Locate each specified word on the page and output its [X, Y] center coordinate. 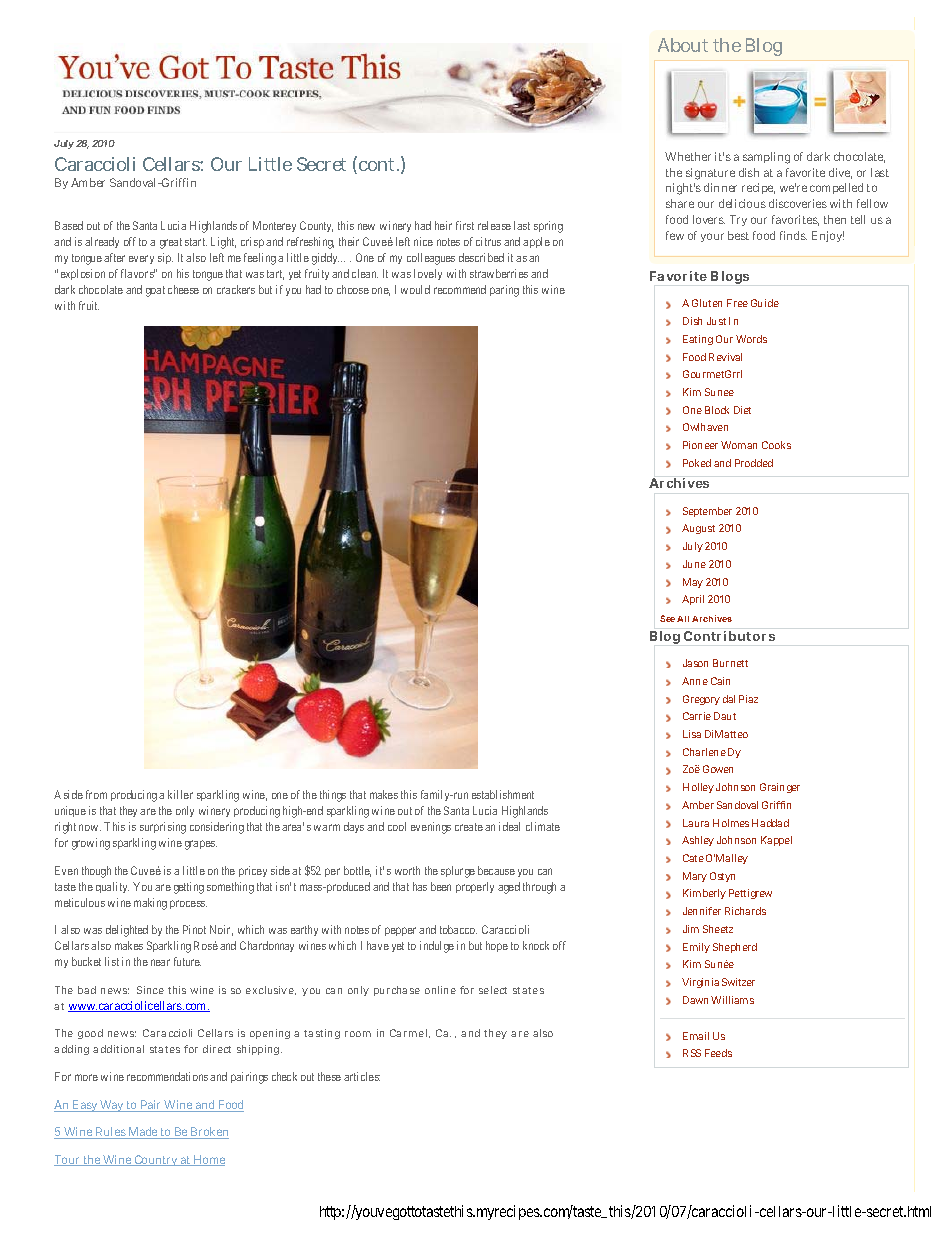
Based [69, 225]
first [465, 225]
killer [180, 794]
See [667, 618]
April [693, 600]
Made [143, 1133]
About [683, 45]
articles [362, 1076]
